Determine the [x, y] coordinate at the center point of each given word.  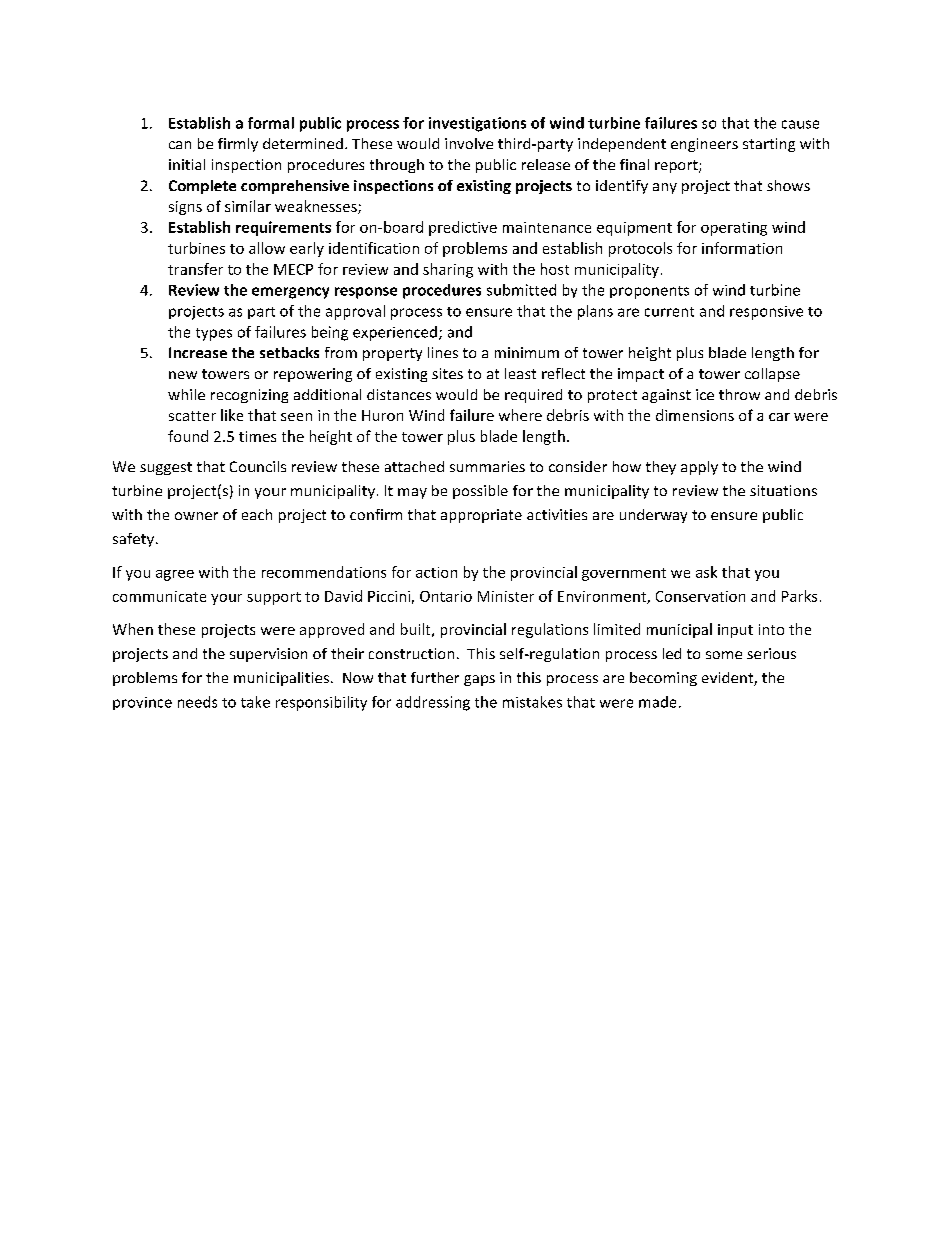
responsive [766, 313]
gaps [479, 680]
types [214, 334]
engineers [704, 145]
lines [443, 352]
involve [469, 143]
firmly [238, 145]
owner [196, 516]
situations [783, 490]
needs [197, 702]
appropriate [481, 516]
